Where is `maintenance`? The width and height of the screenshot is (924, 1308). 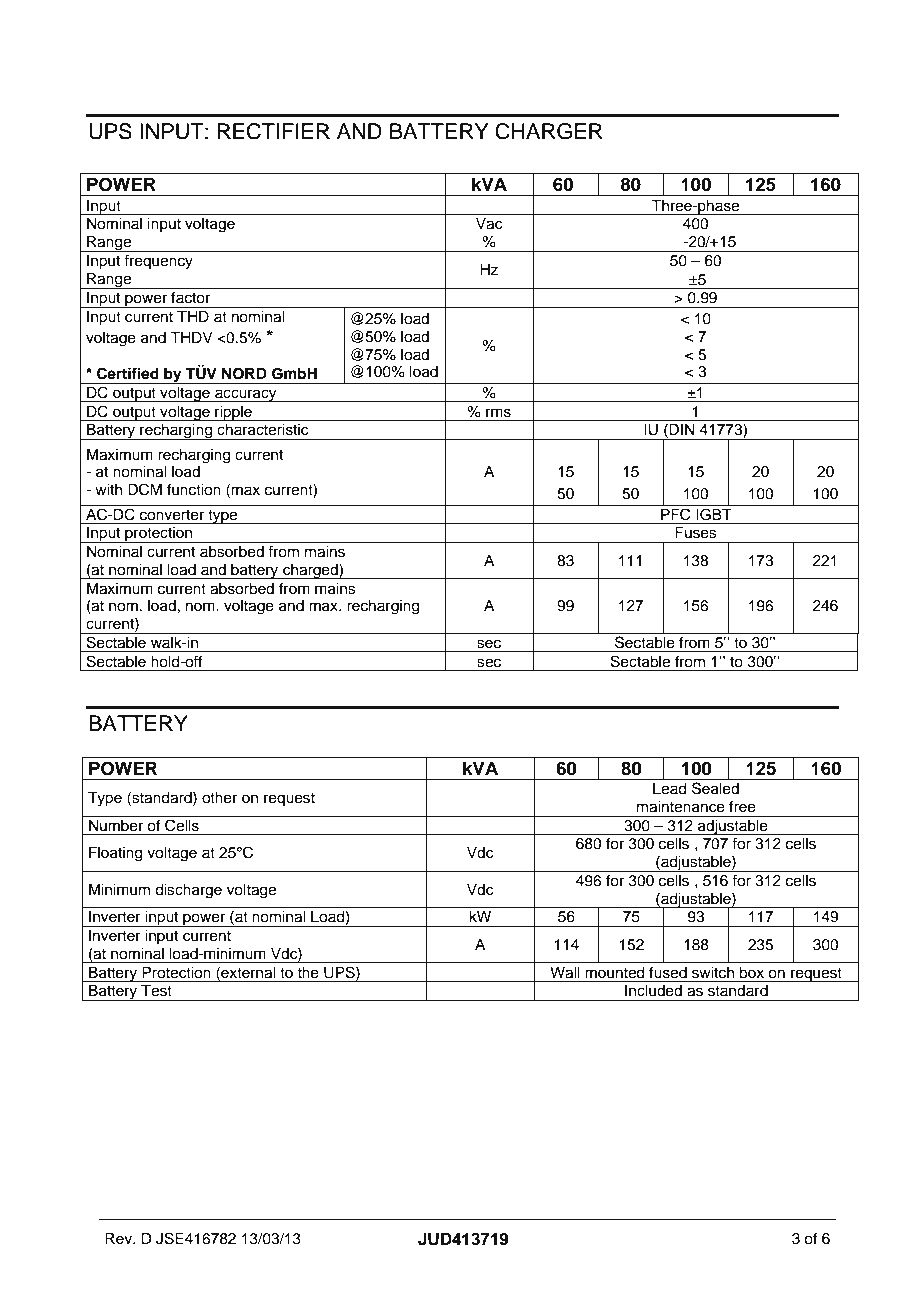 maintenance is located at coordinates (681, 807).
